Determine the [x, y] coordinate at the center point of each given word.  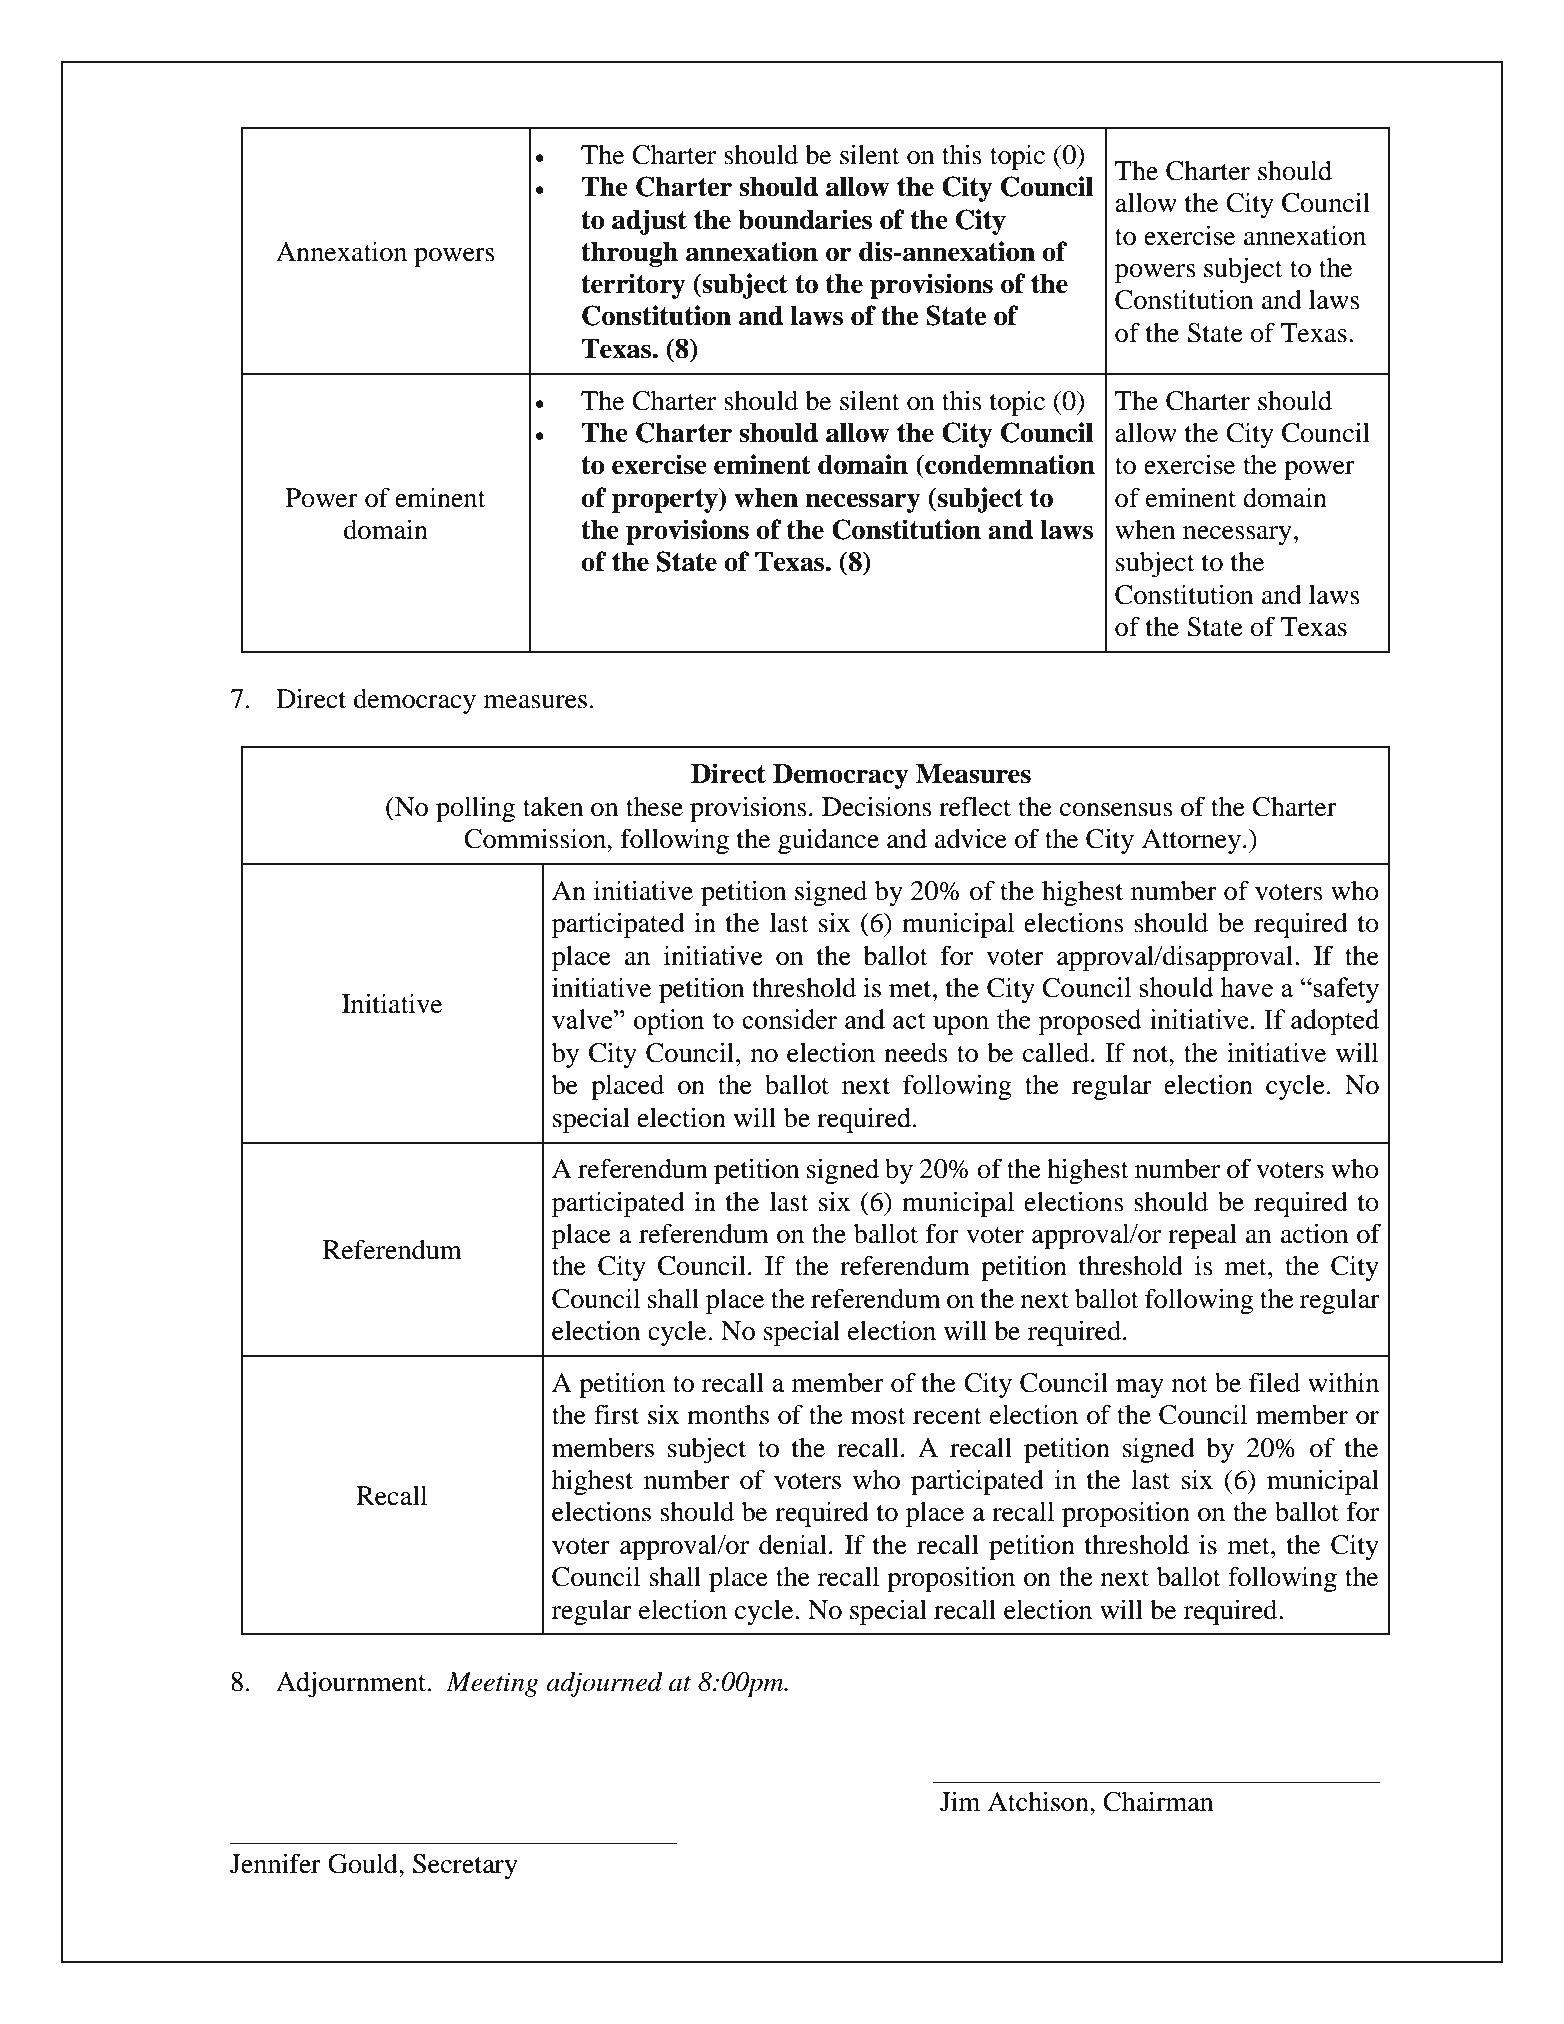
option [669, 1022]
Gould [364, 1864]
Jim [960, 1801]
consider [789, 1019]
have [1246, 987]
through [629, 254]
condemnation [1009, 464]
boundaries [805, 219]
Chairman [1158, 1801]
